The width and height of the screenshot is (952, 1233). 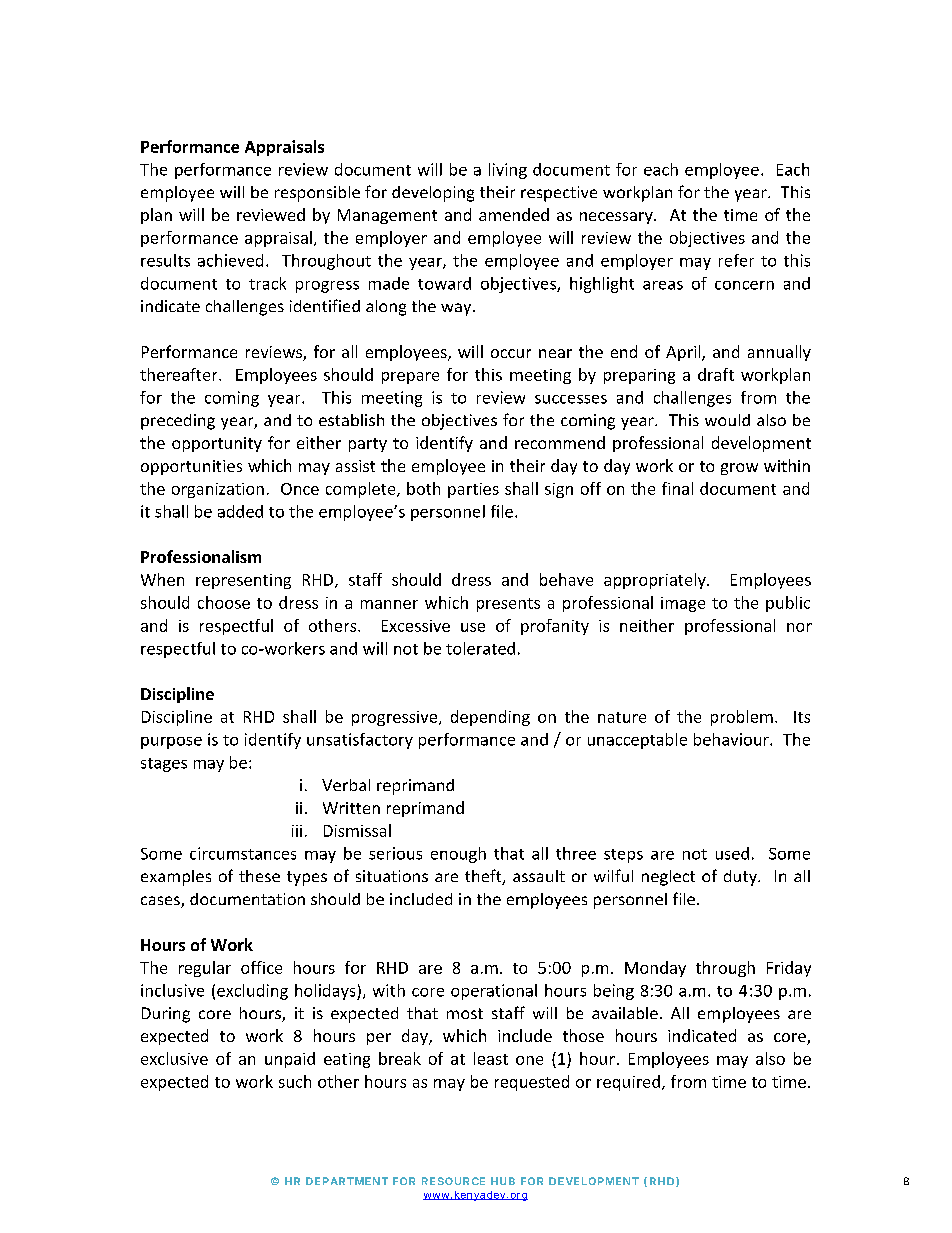 I want to click on amended, so click(x=514, y=214).
